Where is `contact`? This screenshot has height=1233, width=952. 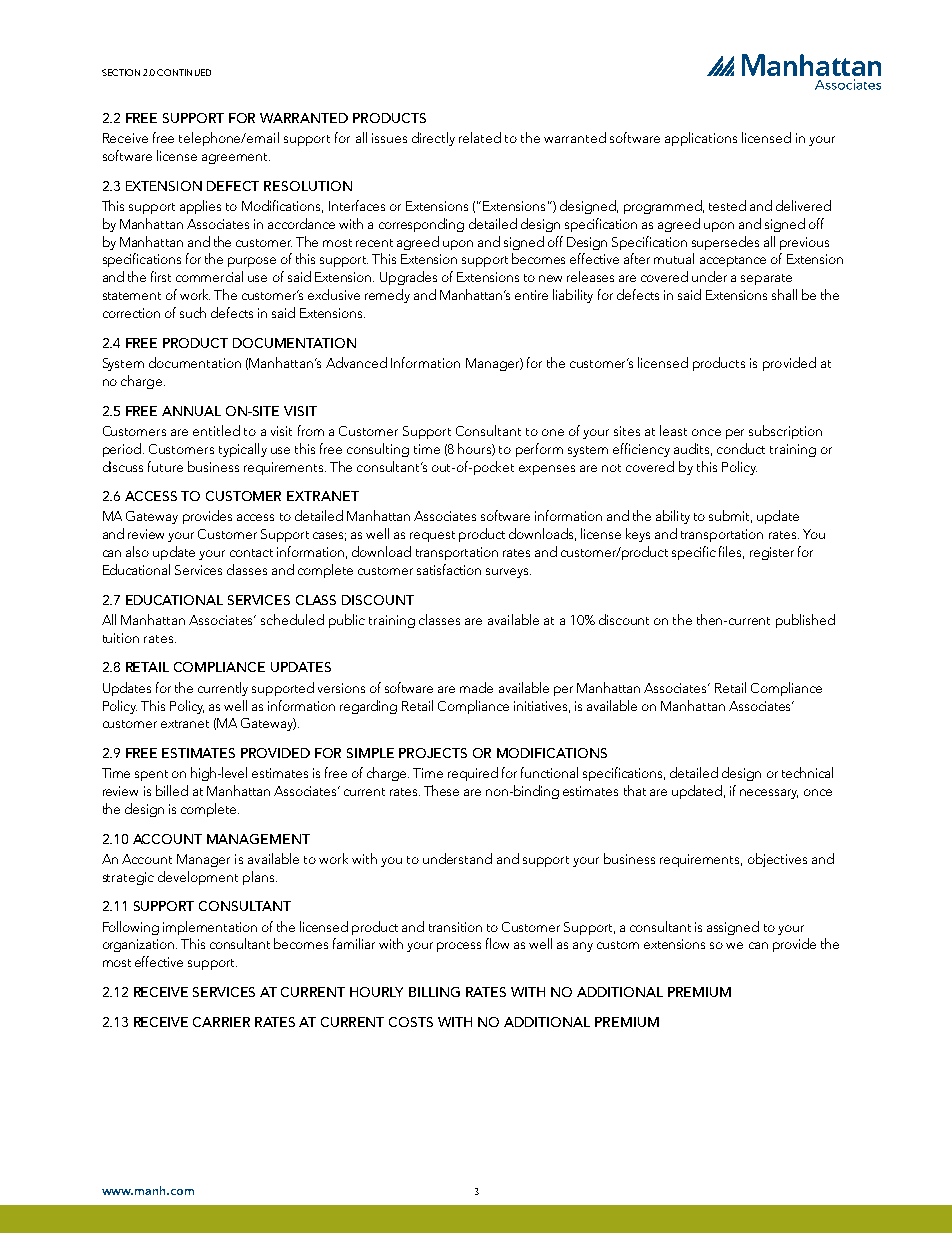
contact is located at coordinates (251, 553).
